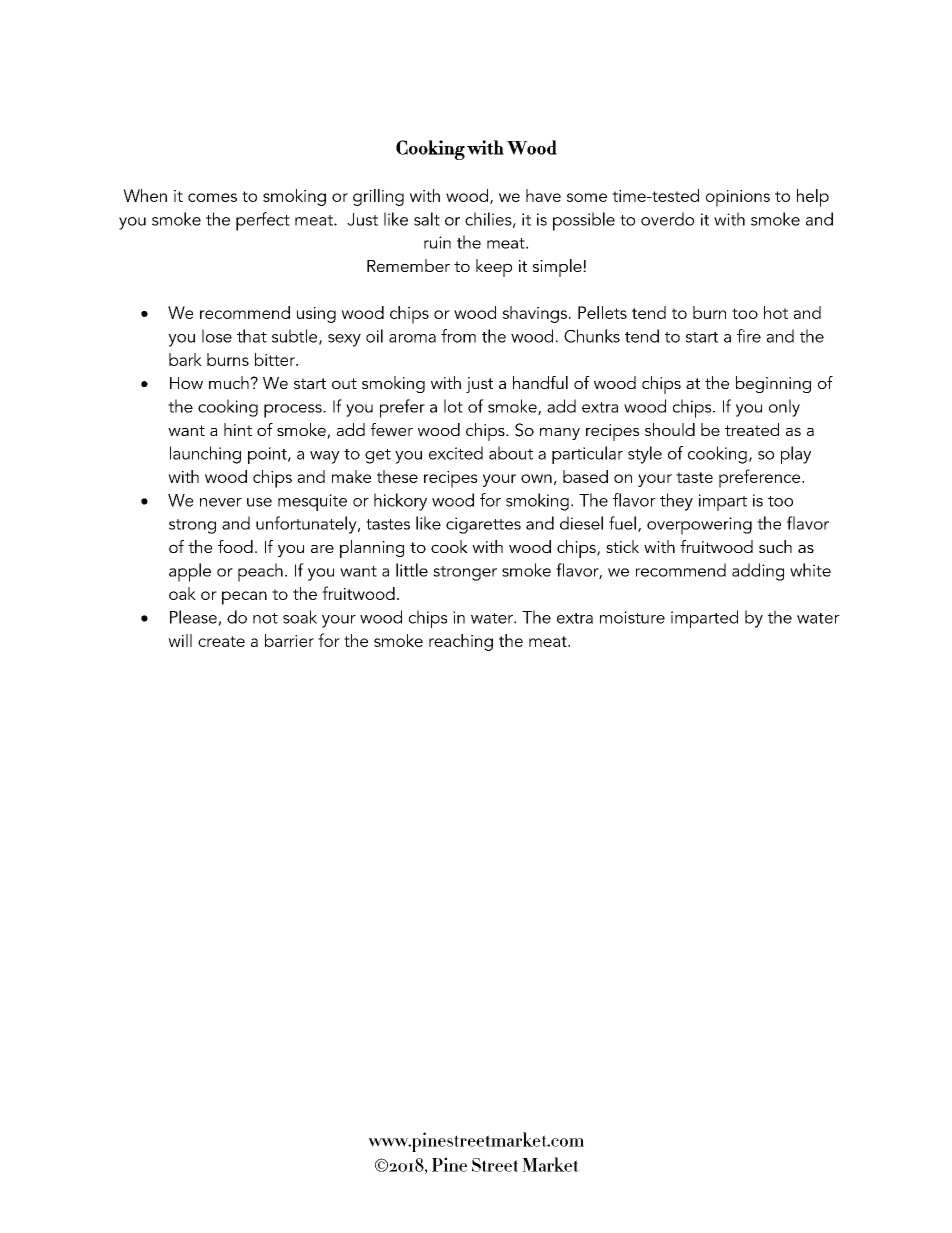 This screenshot has height=1233, width=952. I want to click on from, so click(458, 336).
